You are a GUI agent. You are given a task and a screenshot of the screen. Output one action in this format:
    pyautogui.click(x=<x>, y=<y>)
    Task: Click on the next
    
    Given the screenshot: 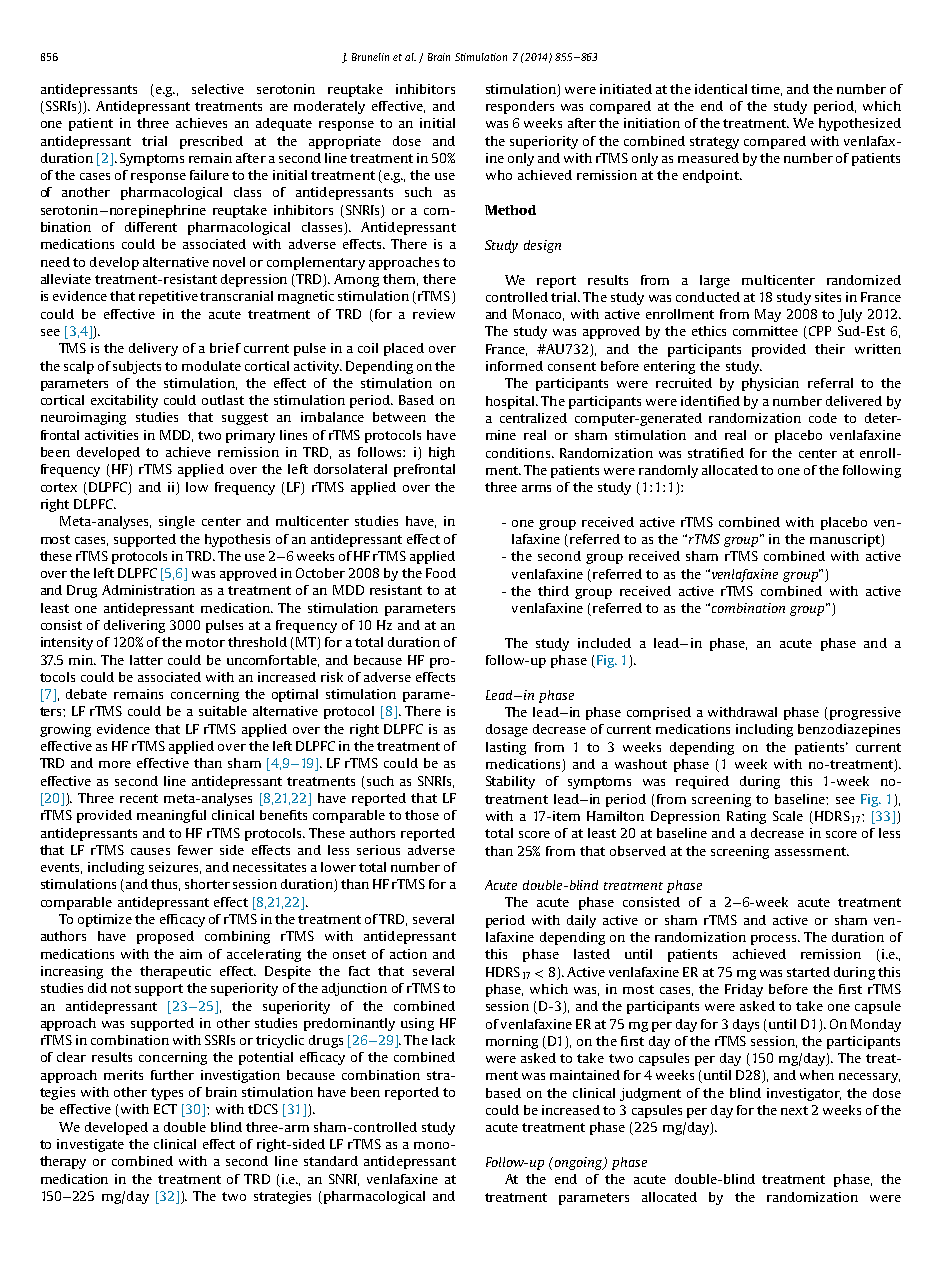 What is the action you would take?
    pyautogui.click(x=794, y=1110)
